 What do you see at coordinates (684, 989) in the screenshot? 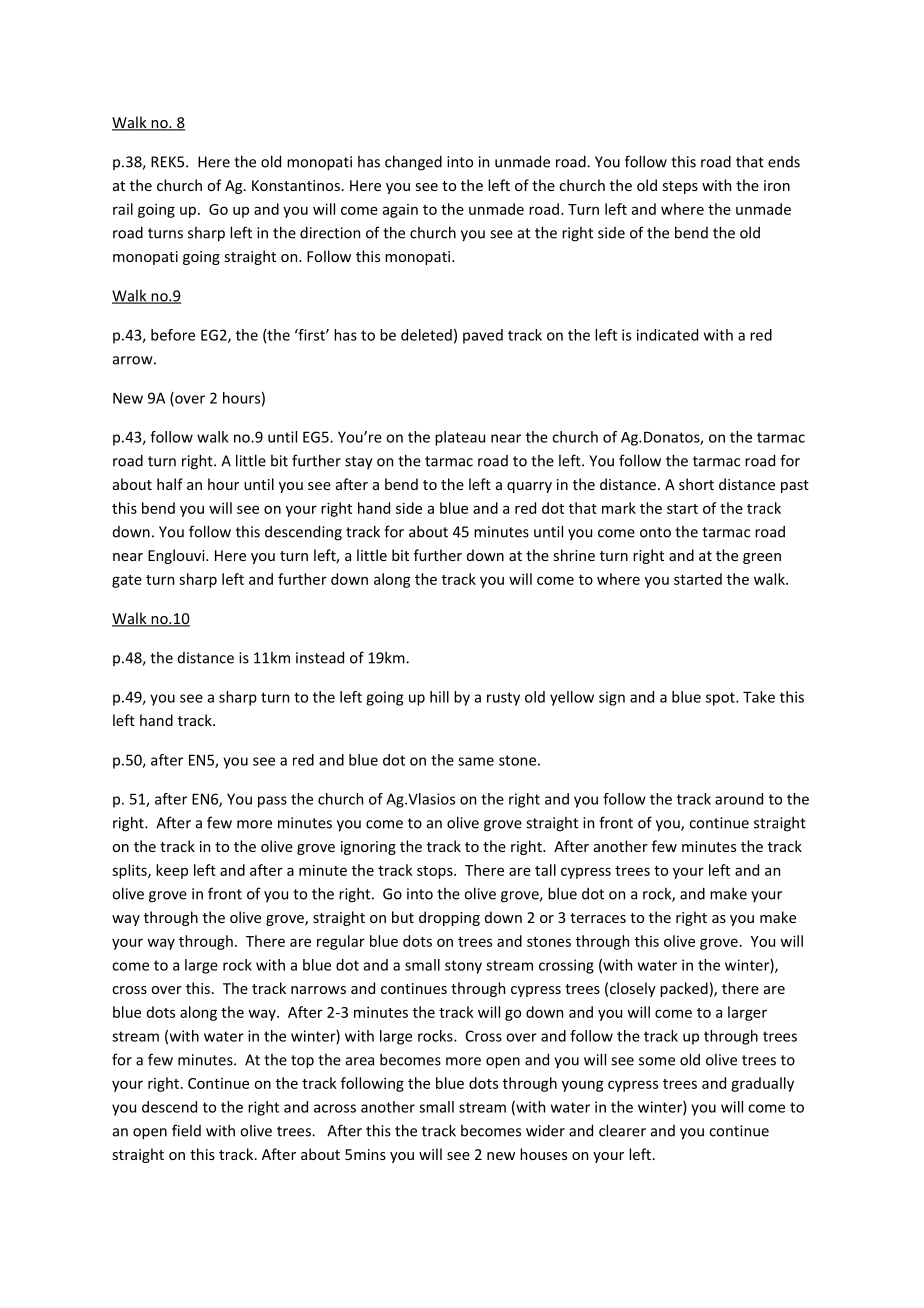
I see `packed` at bounding box center [684, 989].
